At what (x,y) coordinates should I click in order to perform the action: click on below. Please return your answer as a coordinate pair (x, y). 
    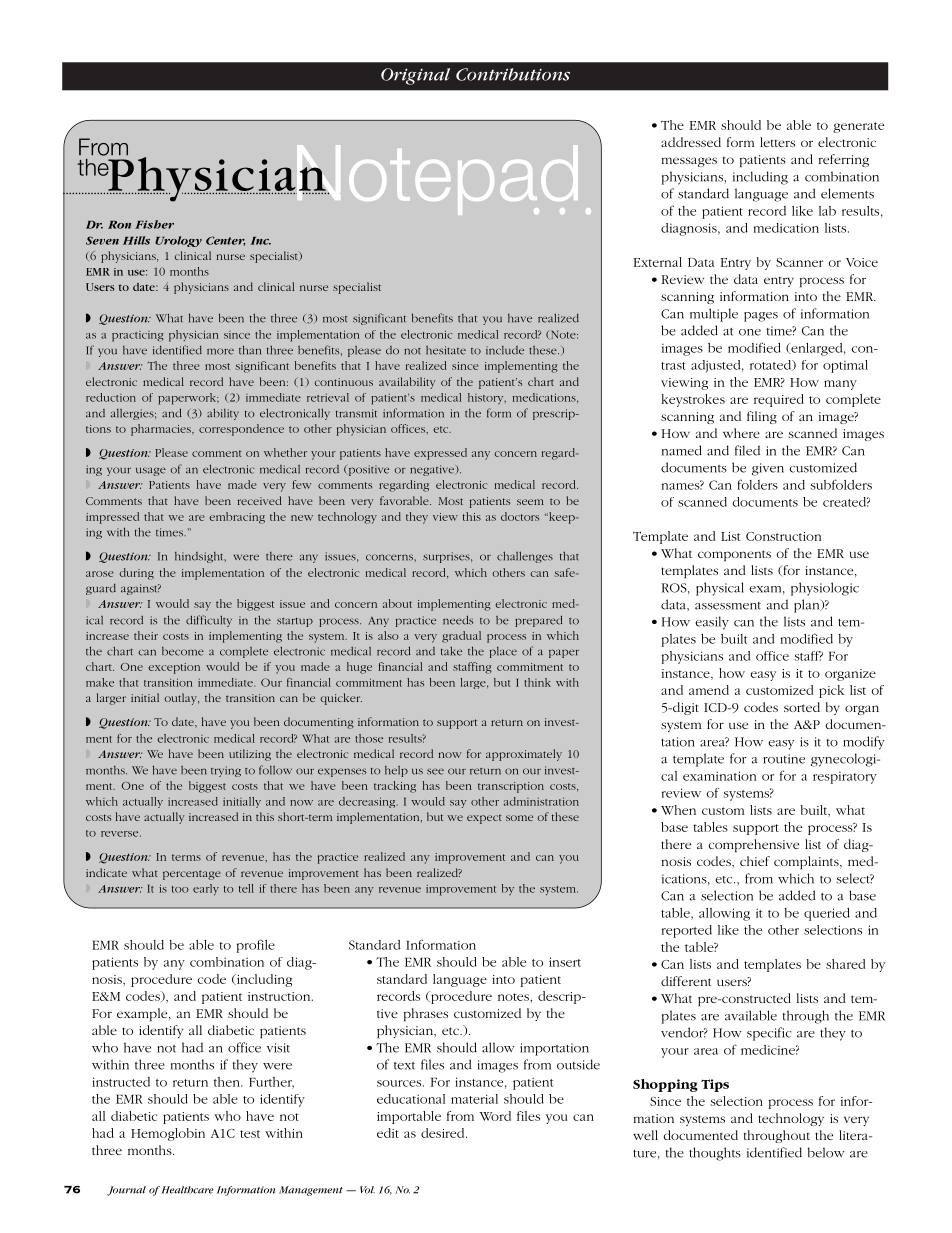
    Looking at the image, I should click on (826, 1152).
